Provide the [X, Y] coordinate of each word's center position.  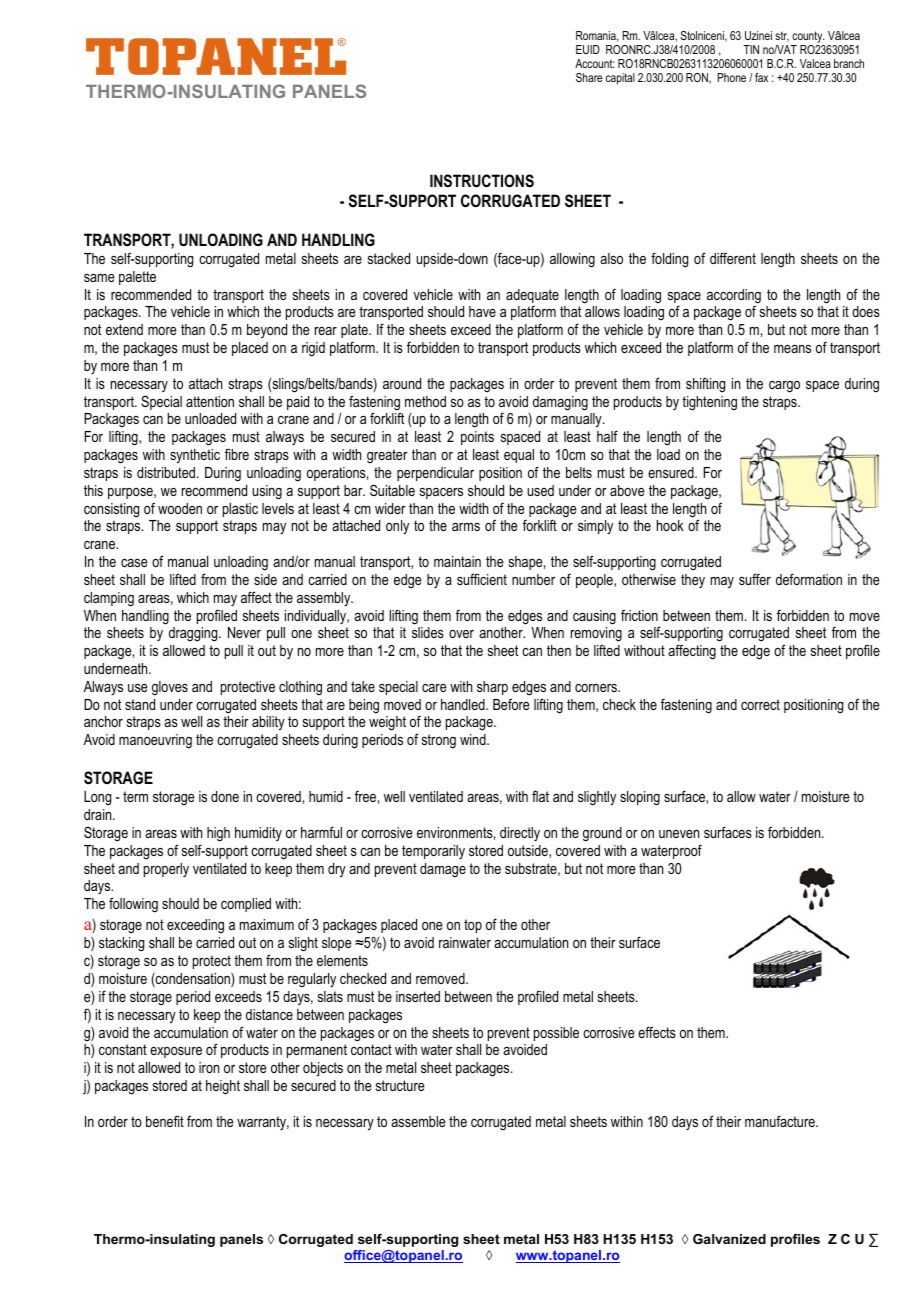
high [218, 834]
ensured [672, 472]
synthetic [195, 456]
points [477, 438]
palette [137, 278]
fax [761, 77]
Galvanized [729, 1239]
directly [520, 834]
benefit [165, 1121]
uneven [679, 834]
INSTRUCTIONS [482, 181]
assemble [418, 1121]
